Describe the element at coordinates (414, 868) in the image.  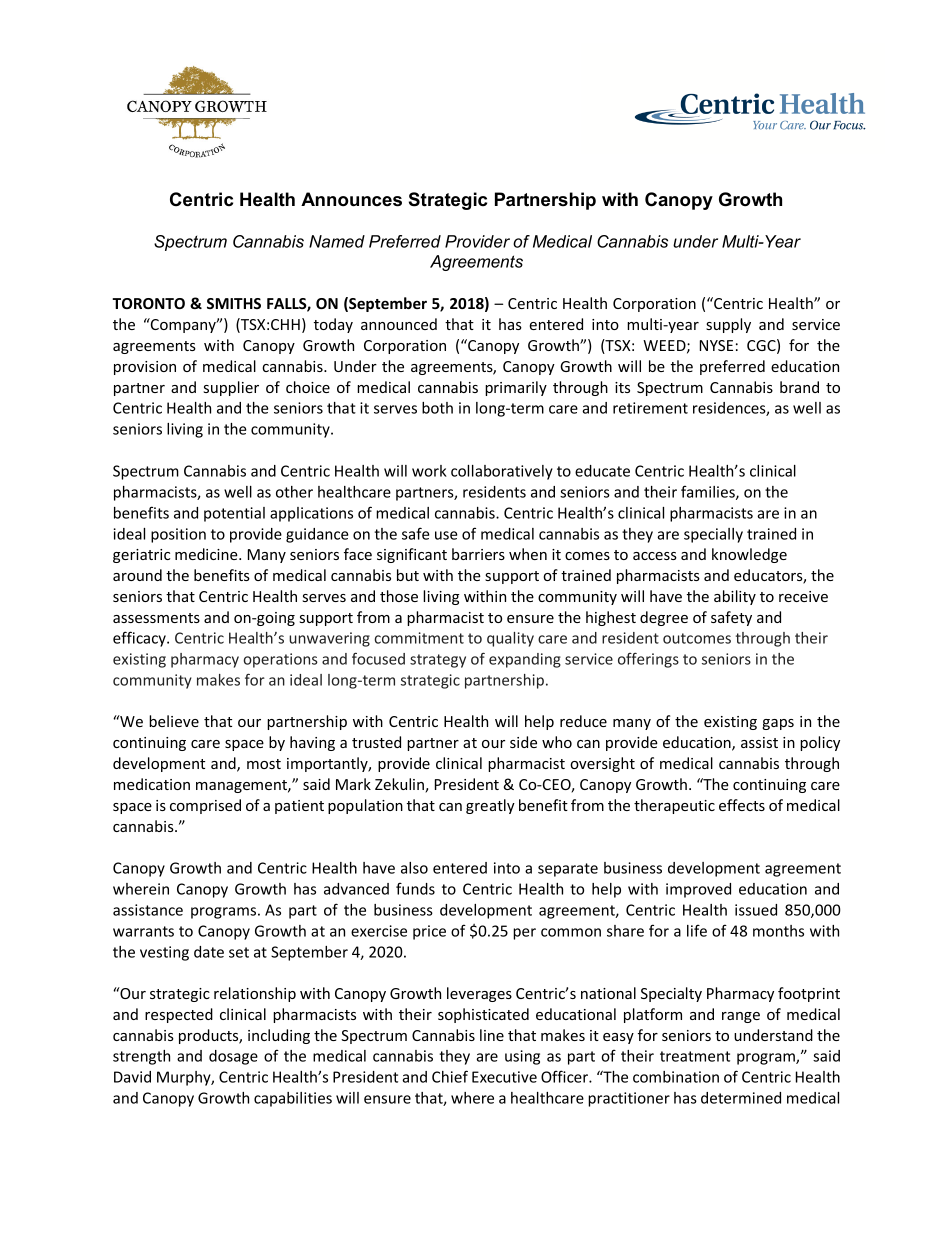
I see `also` at that location.
